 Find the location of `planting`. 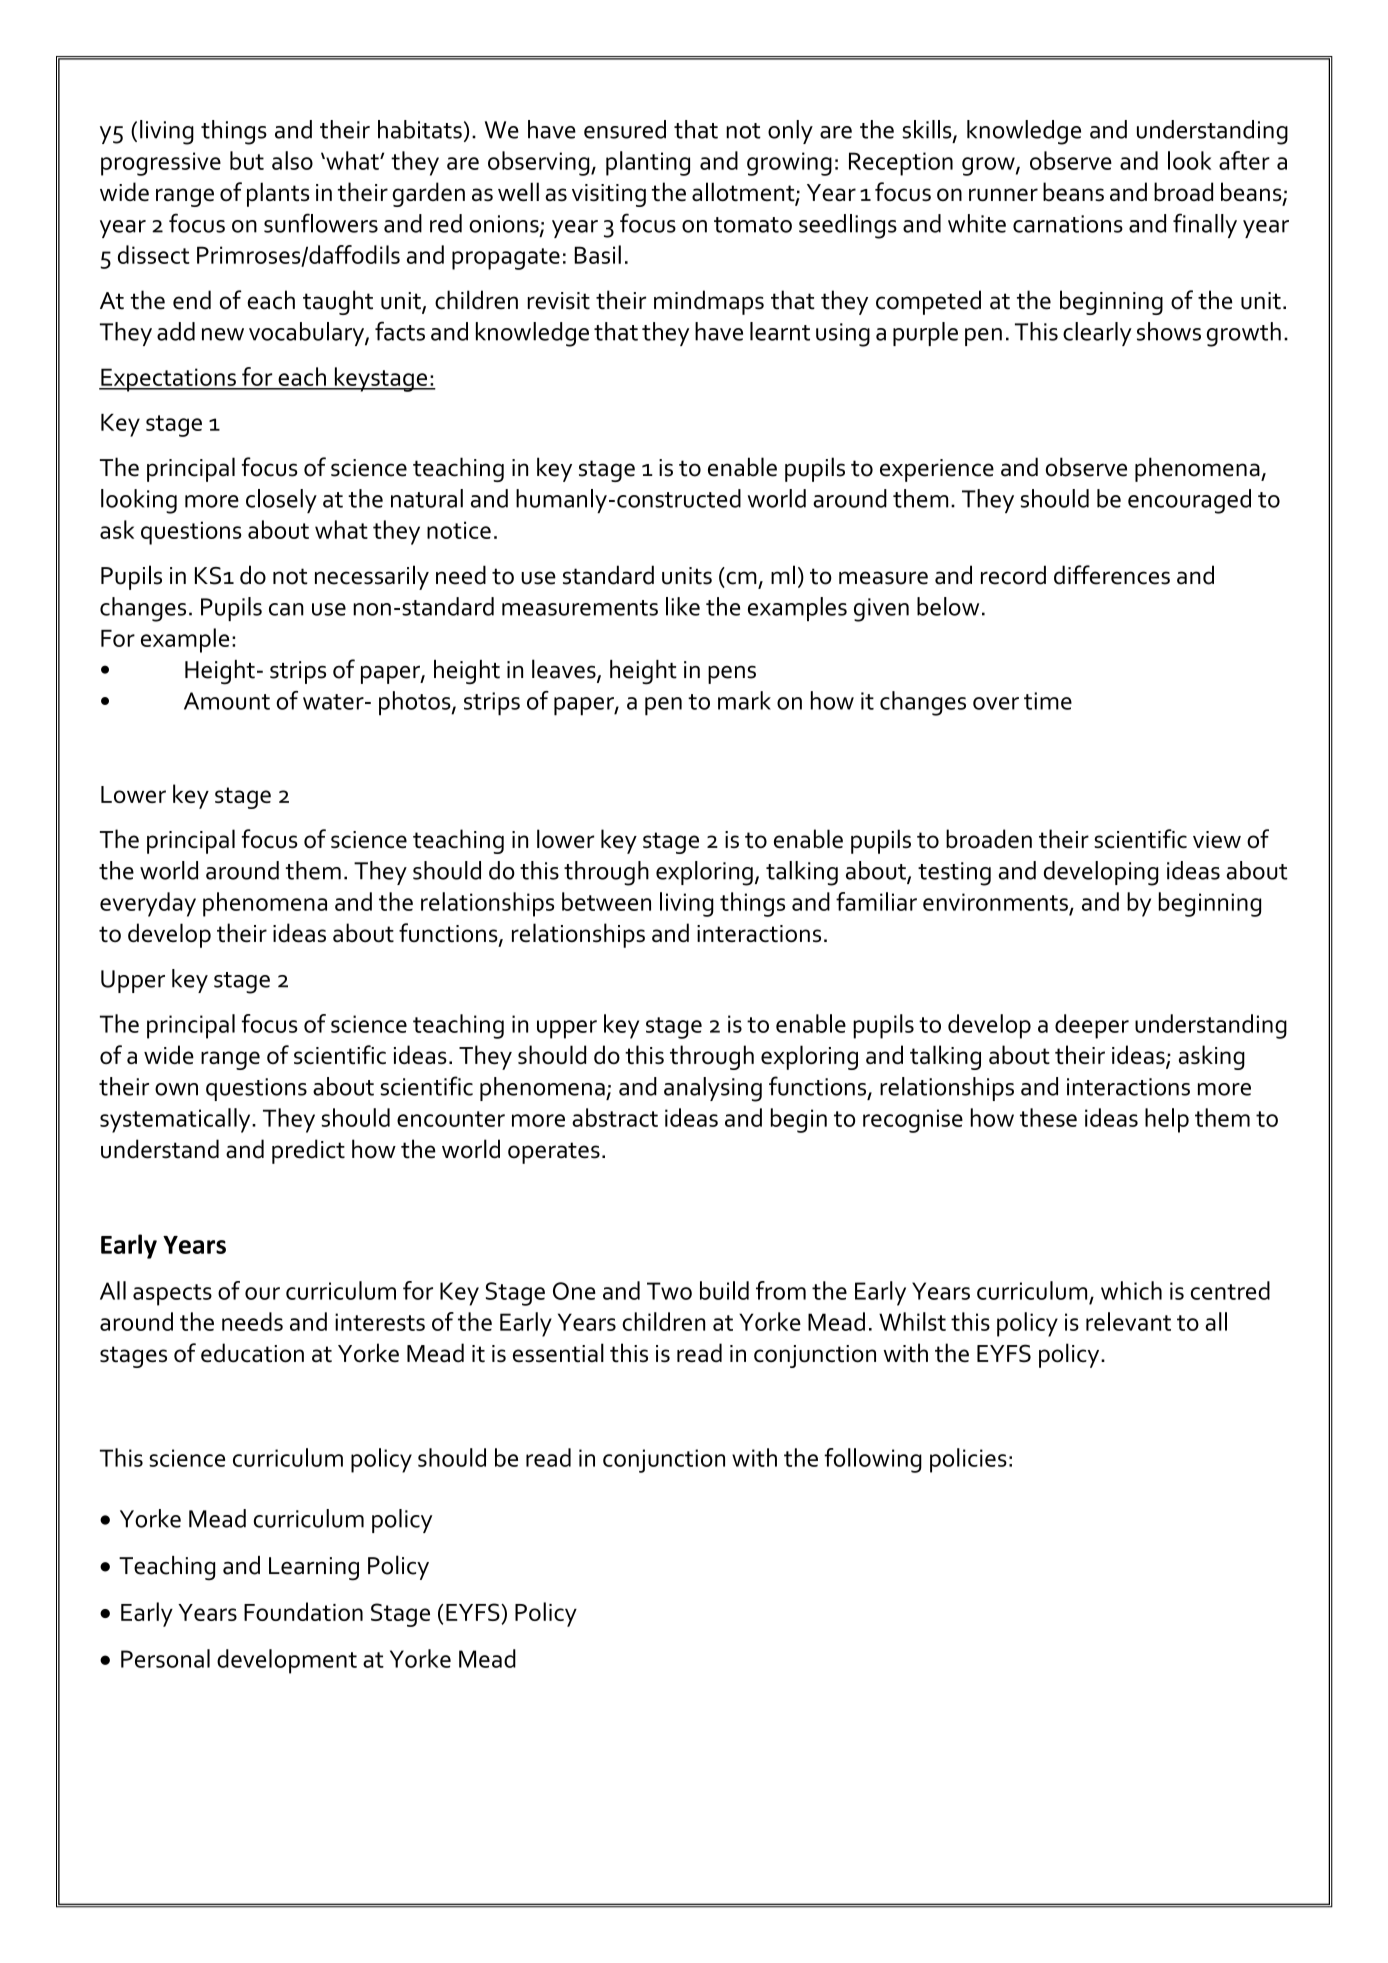

planting is located at coordinates (648, 163).
